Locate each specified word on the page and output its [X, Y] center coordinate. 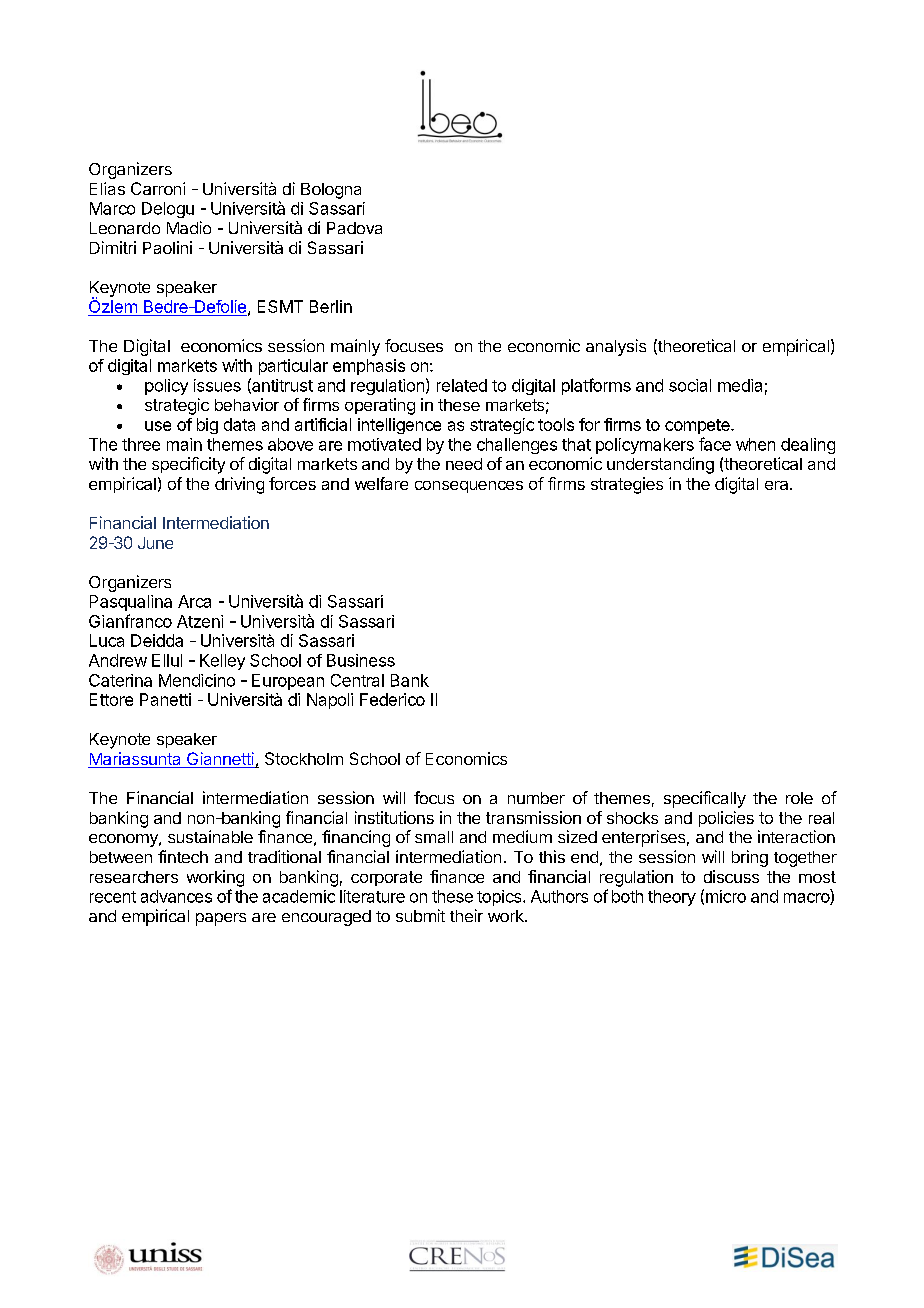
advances [176, 896]
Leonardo [125, 228]
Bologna [331, 191]
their [466, 915]
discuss [731, 876]
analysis [616, 347]
